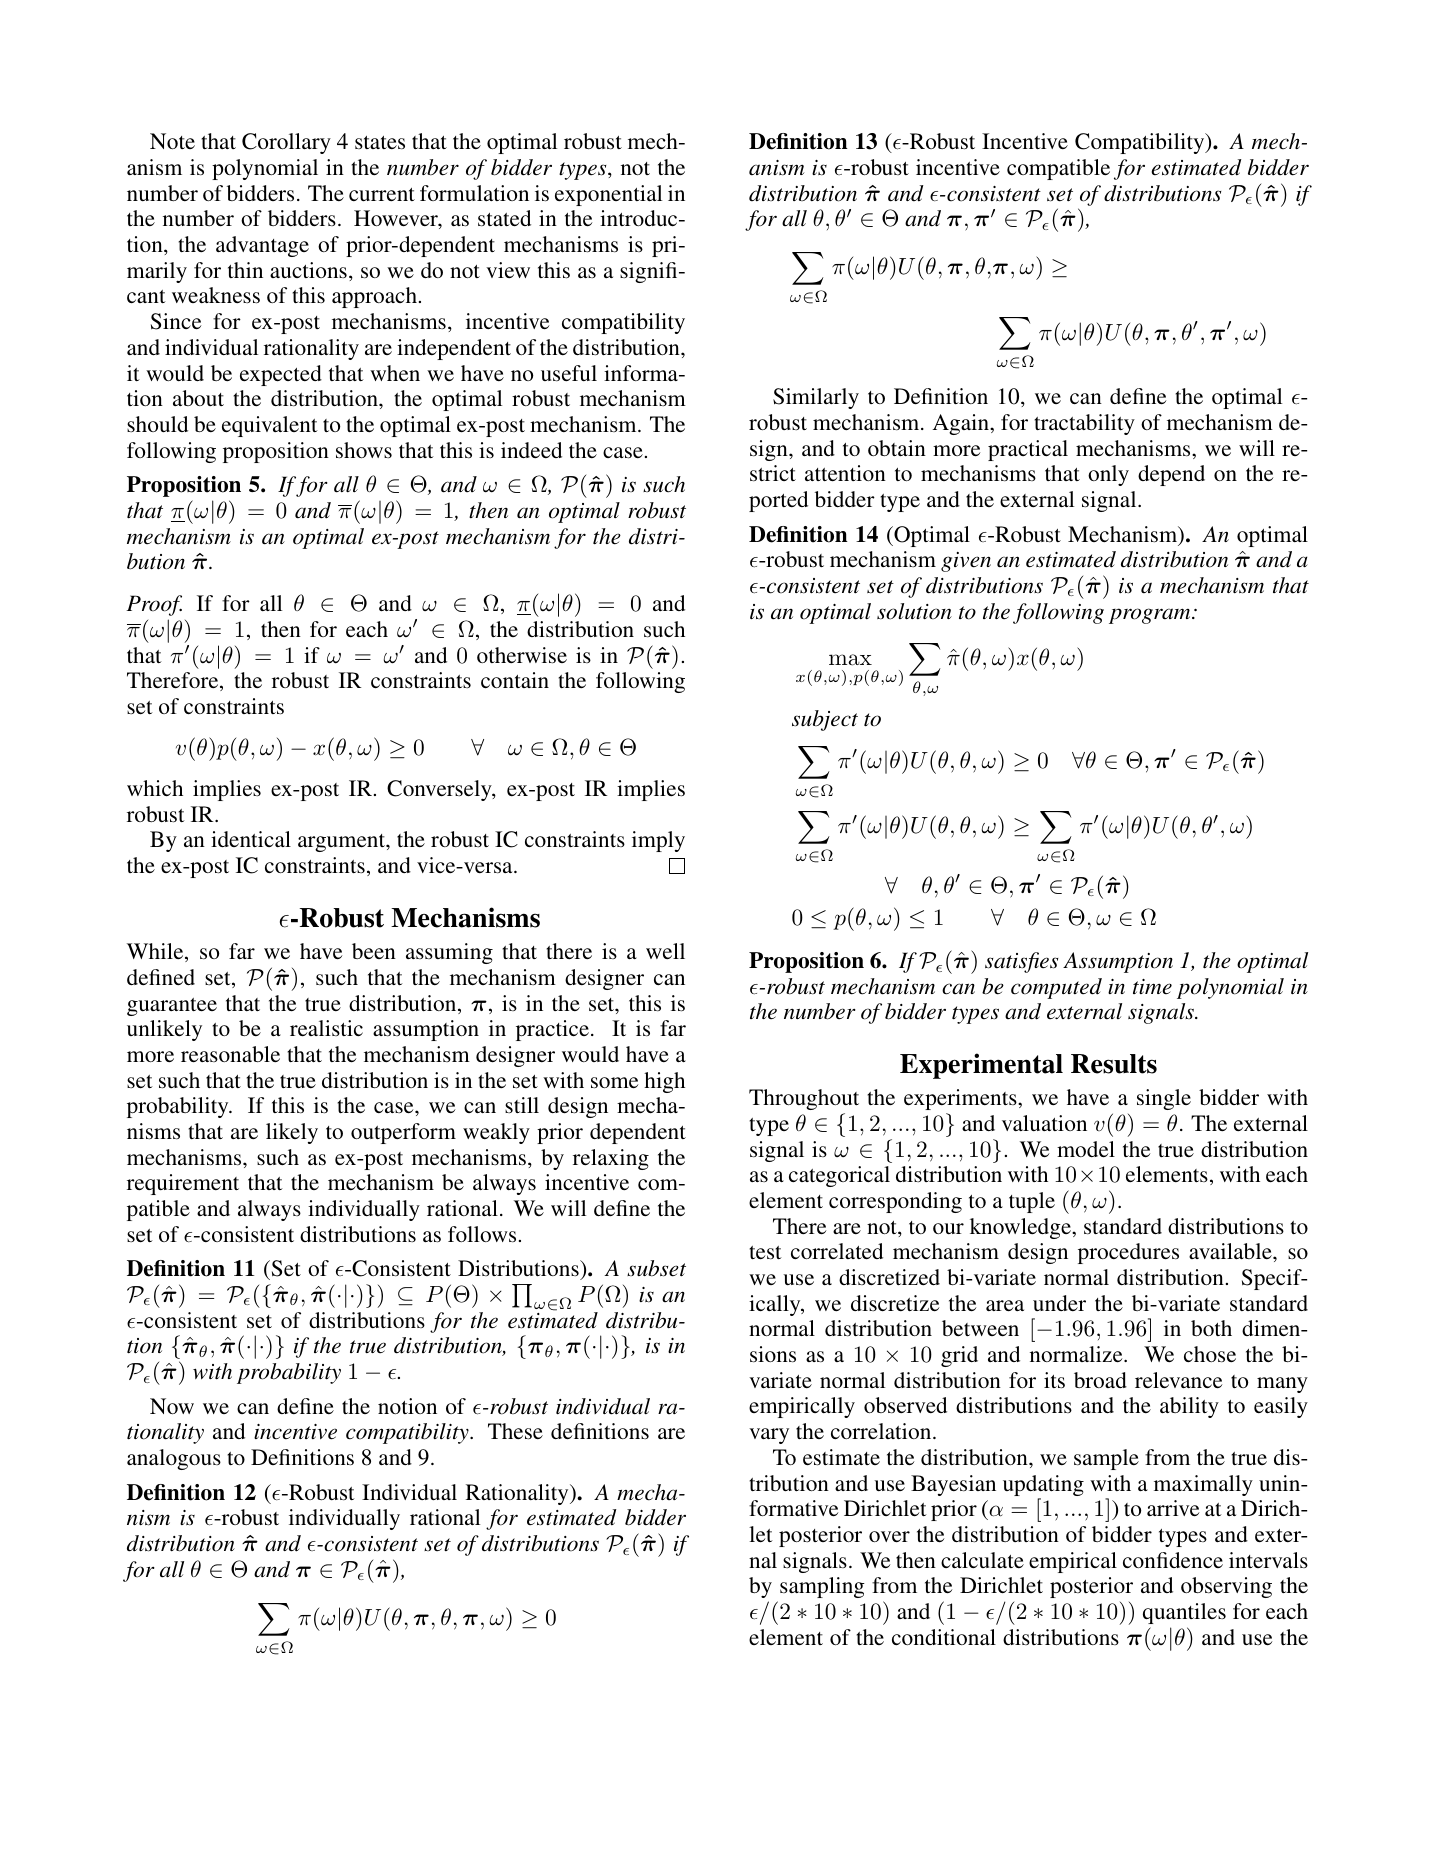  What do you see at coordinates (658, 841) in the screenshot?
I see `imply` at bounding box center [658, 841].
